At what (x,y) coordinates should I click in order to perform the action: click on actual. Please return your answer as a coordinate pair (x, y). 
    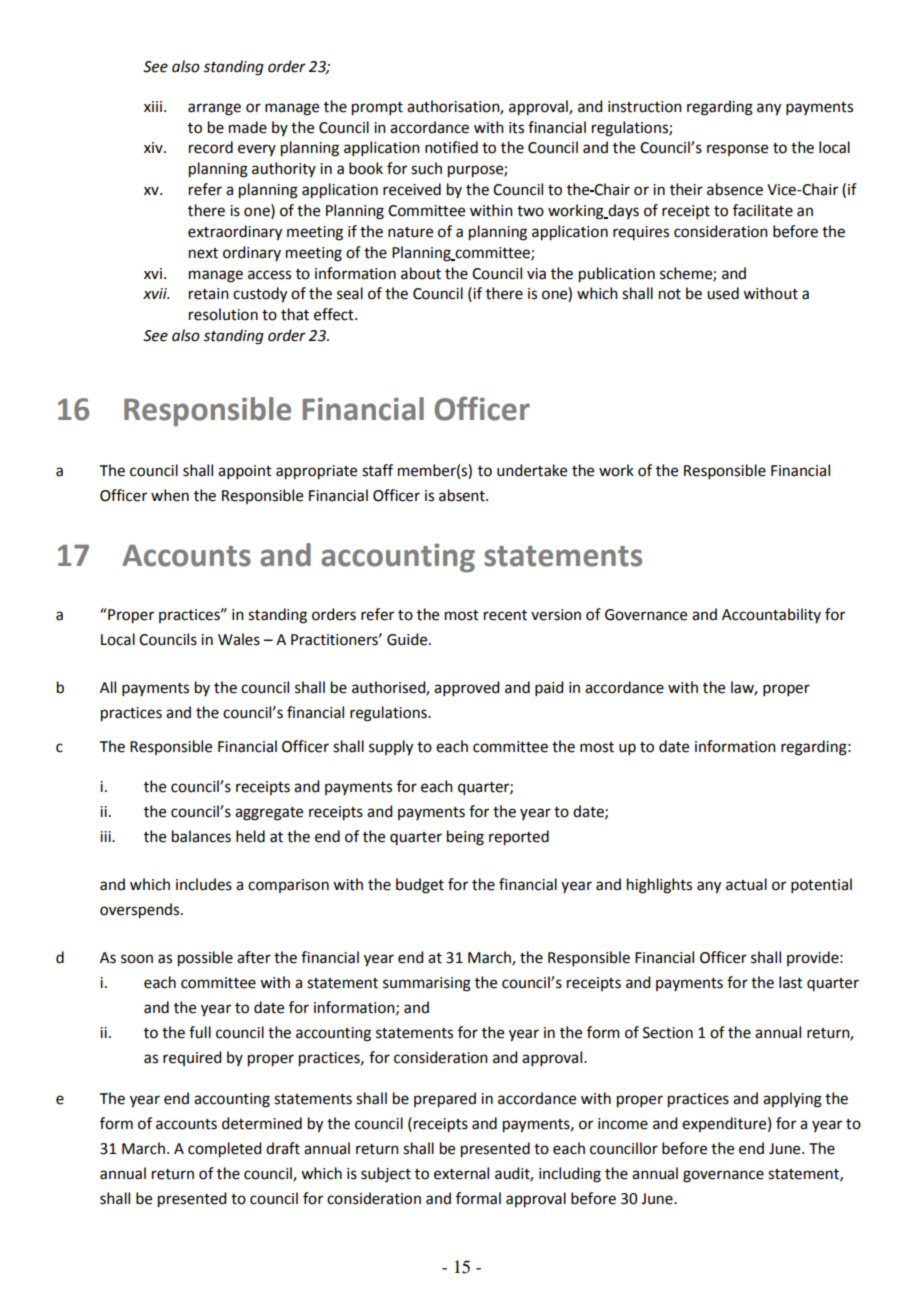
    Looking at the image, I should click on (746, 884).
